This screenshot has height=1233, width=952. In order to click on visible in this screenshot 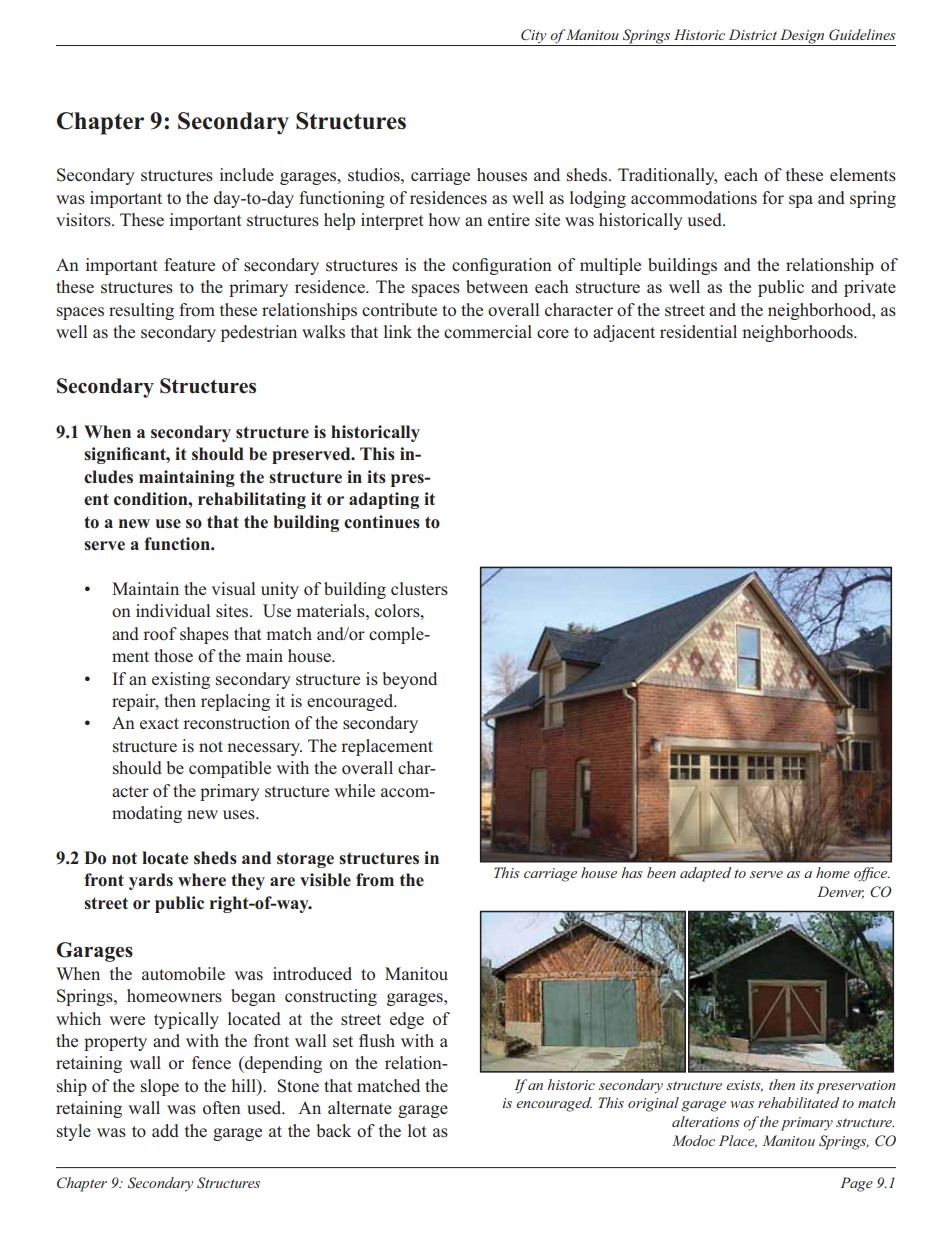, I will do `click(325, 880)`.
